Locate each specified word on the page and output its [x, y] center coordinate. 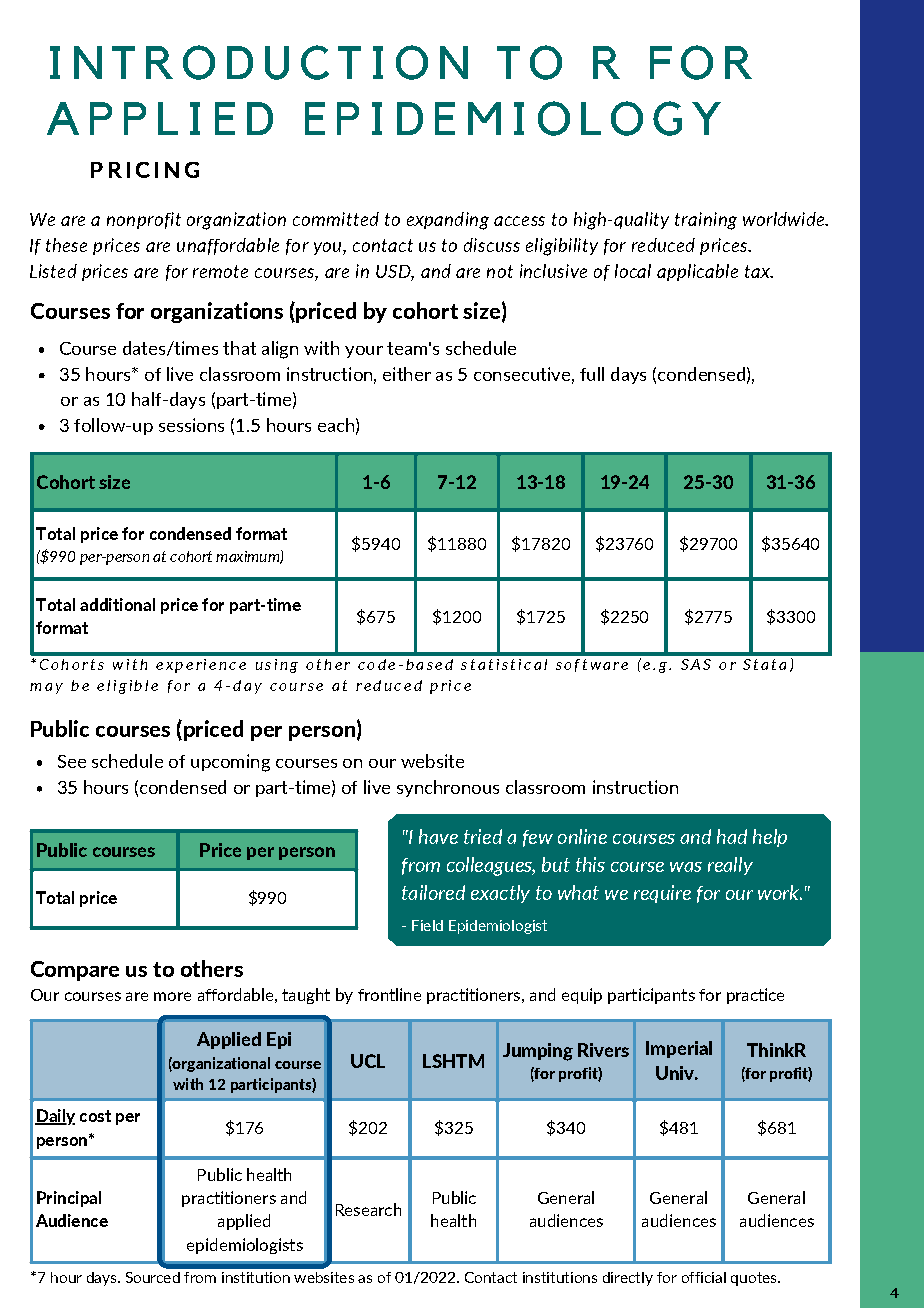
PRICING [145, 170]
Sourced [153, 1277]
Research [368, 1209]
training [706, 221]
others [212, 968]
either [407, 374]
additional [117, 604]
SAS [696, 664]
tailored [433, 892]
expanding [448, 221]
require [662, 894]
